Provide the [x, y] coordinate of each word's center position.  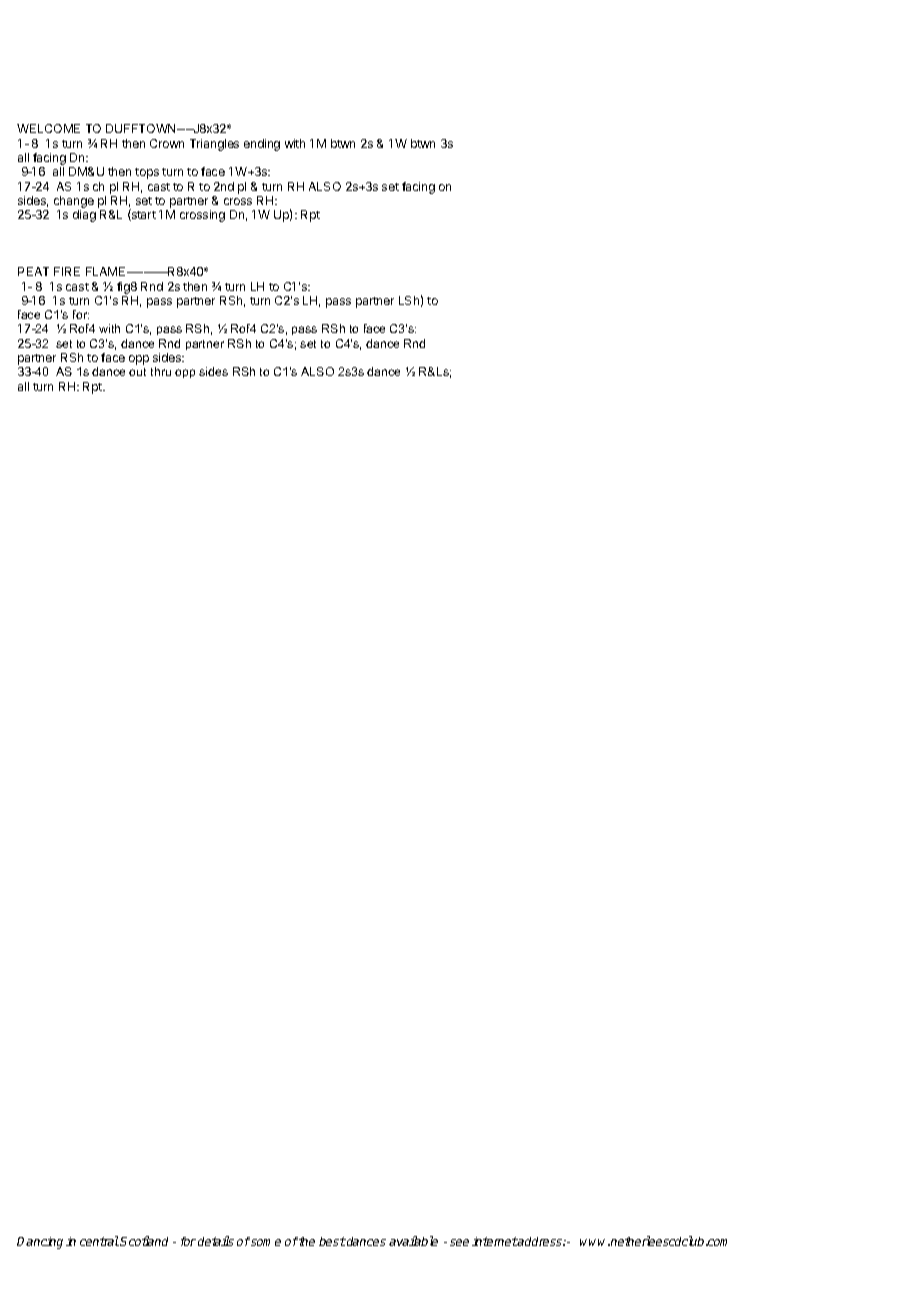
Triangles [214, 145]
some [266, 1242]
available [413, 1241]
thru [161, 371]
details [216, 1241]
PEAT [33, 271]
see [459, 1242]
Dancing [40, 1243]
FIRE [67, 271]
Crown [167, 143]
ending [262, 145]
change [74, 202]
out [137, 372]
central [99, 1241]
